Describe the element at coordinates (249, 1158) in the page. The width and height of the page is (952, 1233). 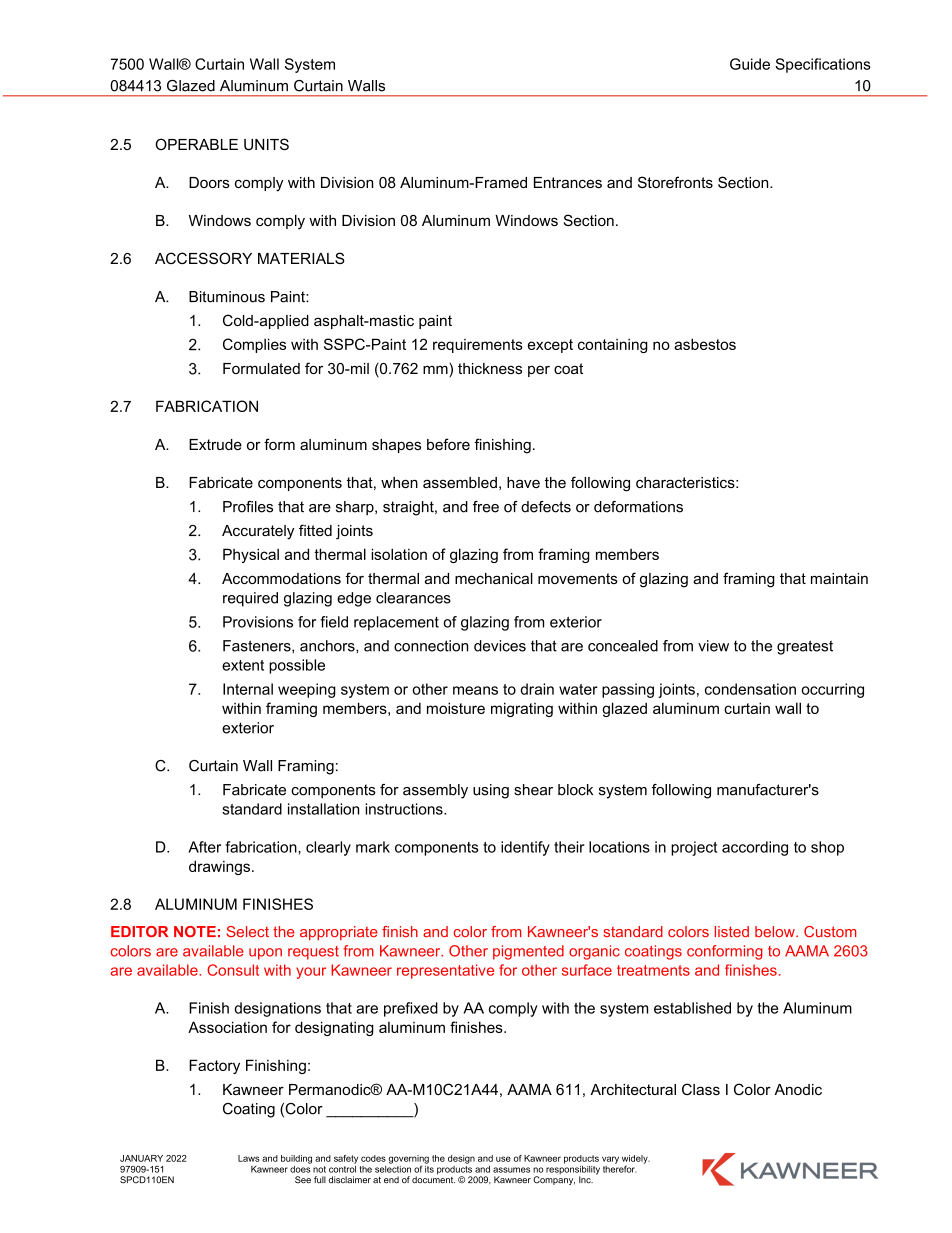
I see `Laws` at that location.
